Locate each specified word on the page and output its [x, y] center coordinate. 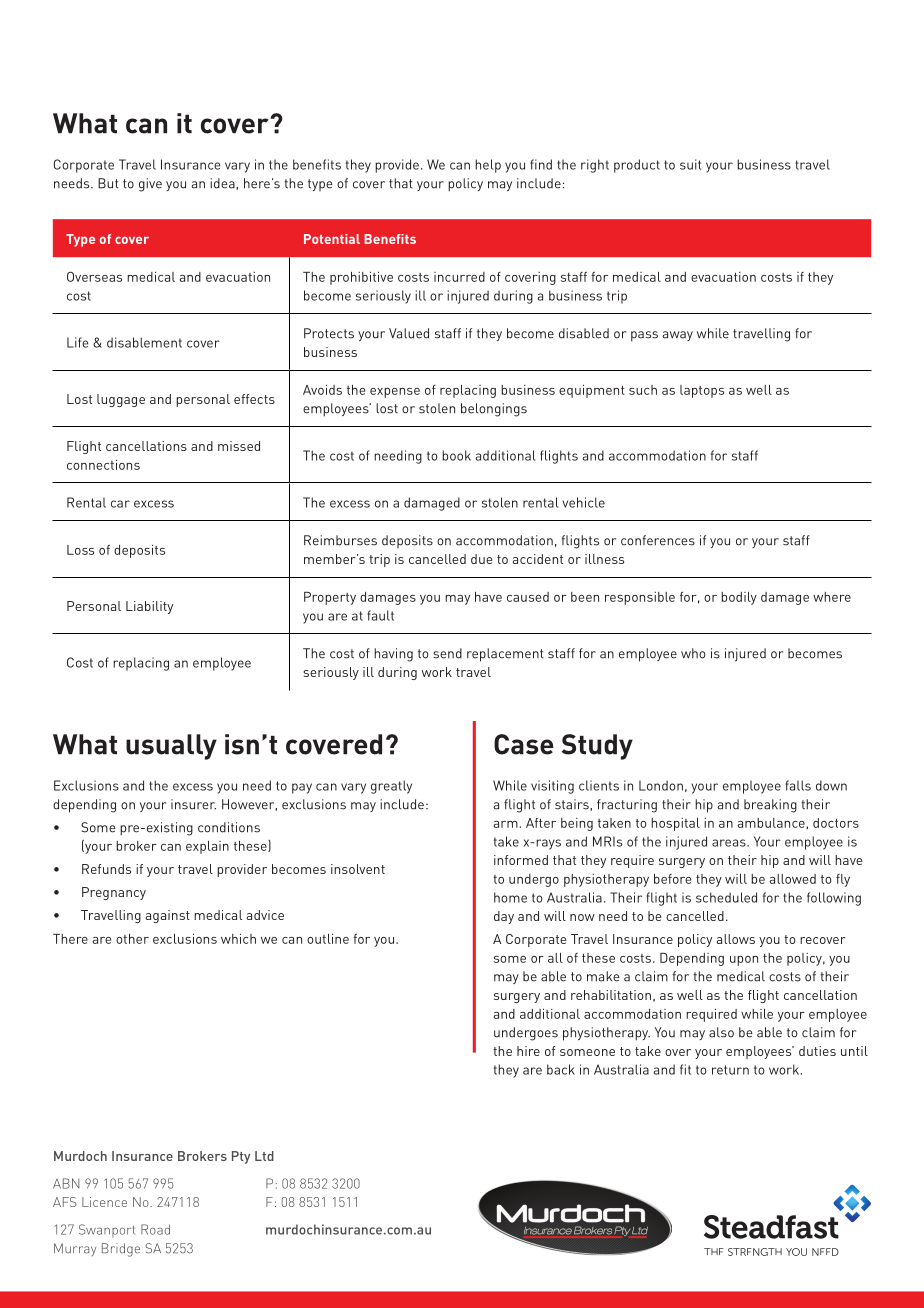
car [120, 504]
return [730, 1070]
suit [690, 164]
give [150, 185]
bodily [739, 598]
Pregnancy [114, 893]
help [488, 166]
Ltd [264, 1156]
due [481, 559]
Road [155, 1229]
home [510, 897]
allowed [793, 879]
